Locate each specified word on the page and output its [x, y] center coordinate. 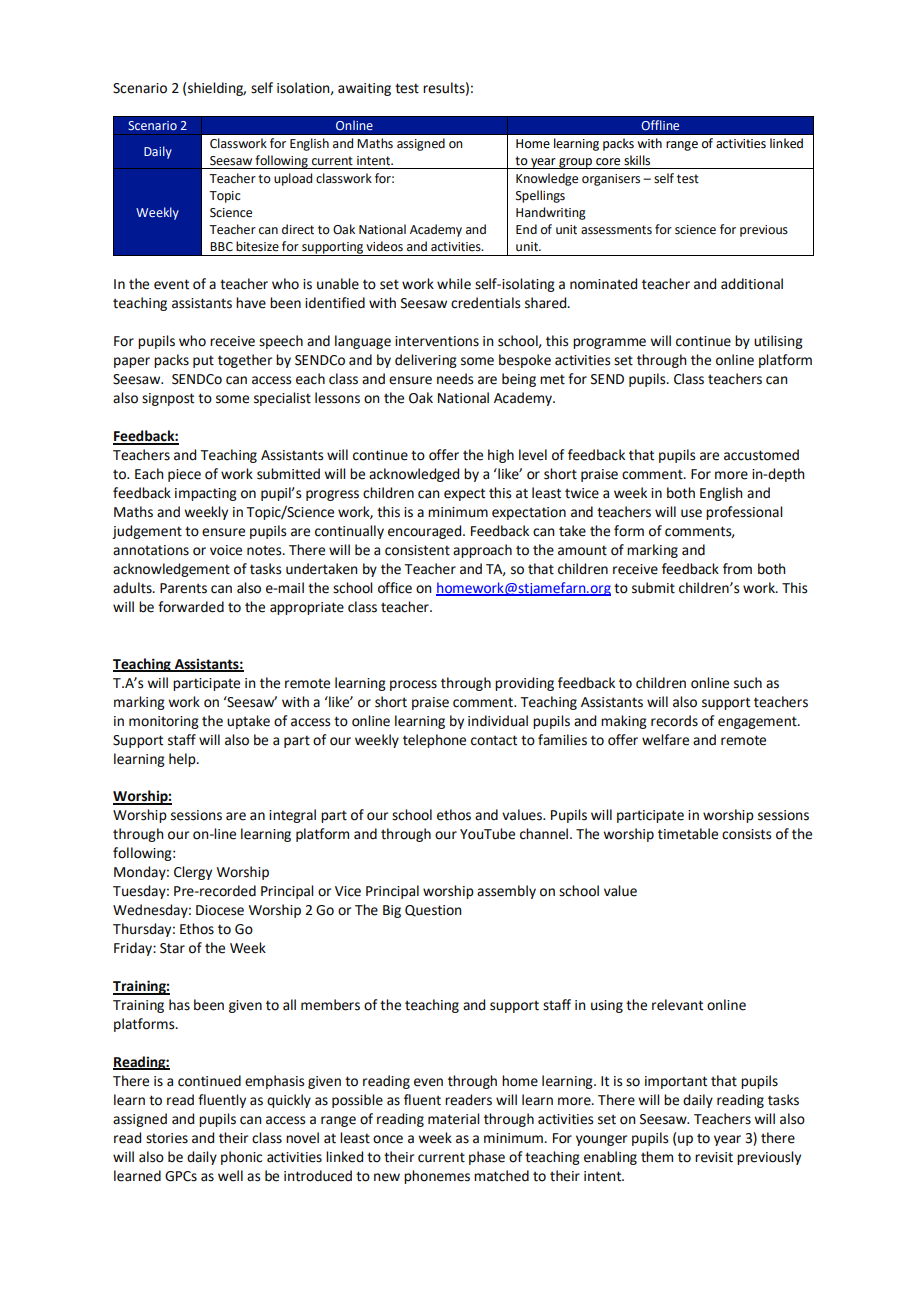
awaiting [364, 89]
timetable [688, 834]
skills [637, 160]
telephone [434, 741]
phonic [241, 1158]
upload [293, 179]
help [183, 760]
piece [184, 475]
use [691, 513]
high [501, 456]
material [454, 1119]
